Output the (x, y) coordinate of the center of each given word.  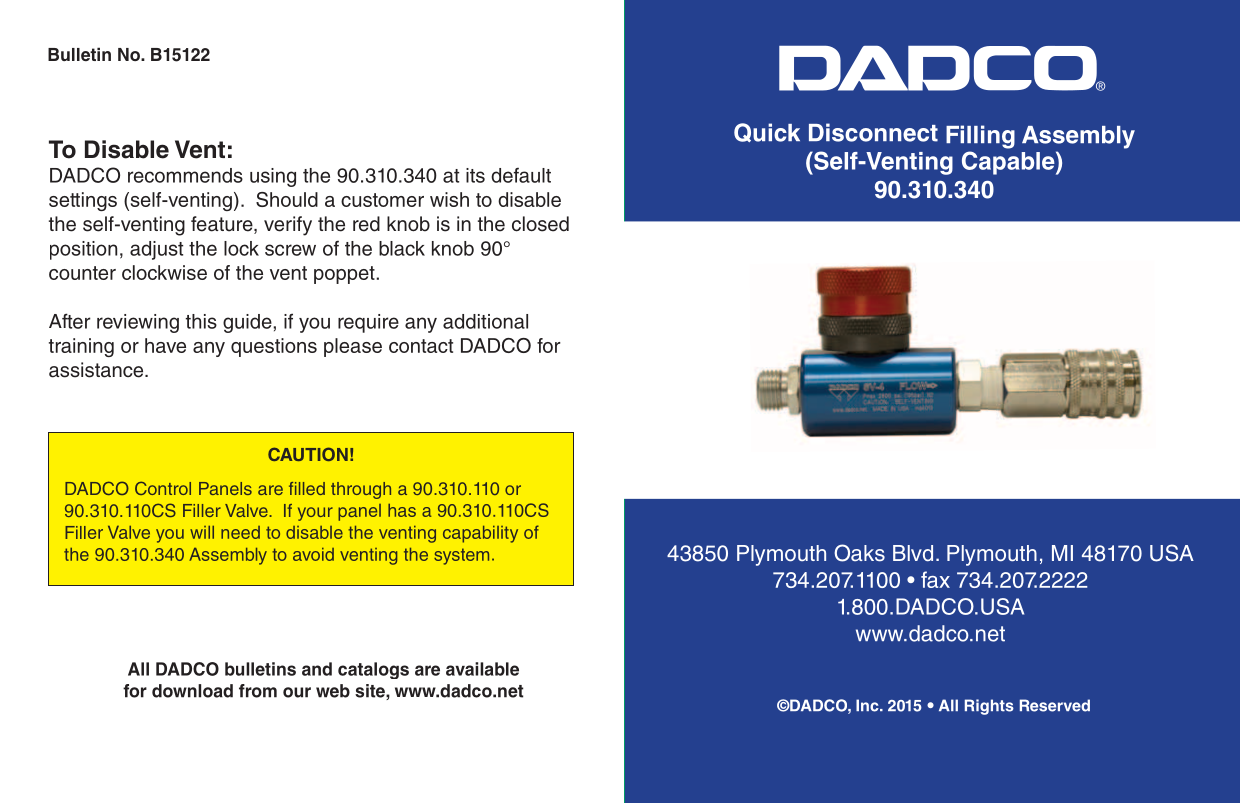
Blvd (913, 553)
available (482, 669)
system (461, 556)
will (202, 532)
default (521, 175)
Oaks (859, 553)
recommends (185, 175)
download (192, 691)
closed (540, 224)
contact (421, 346)
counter (82, 273)
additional (485, 321)
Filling (980, 137)
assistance (97, 370)
